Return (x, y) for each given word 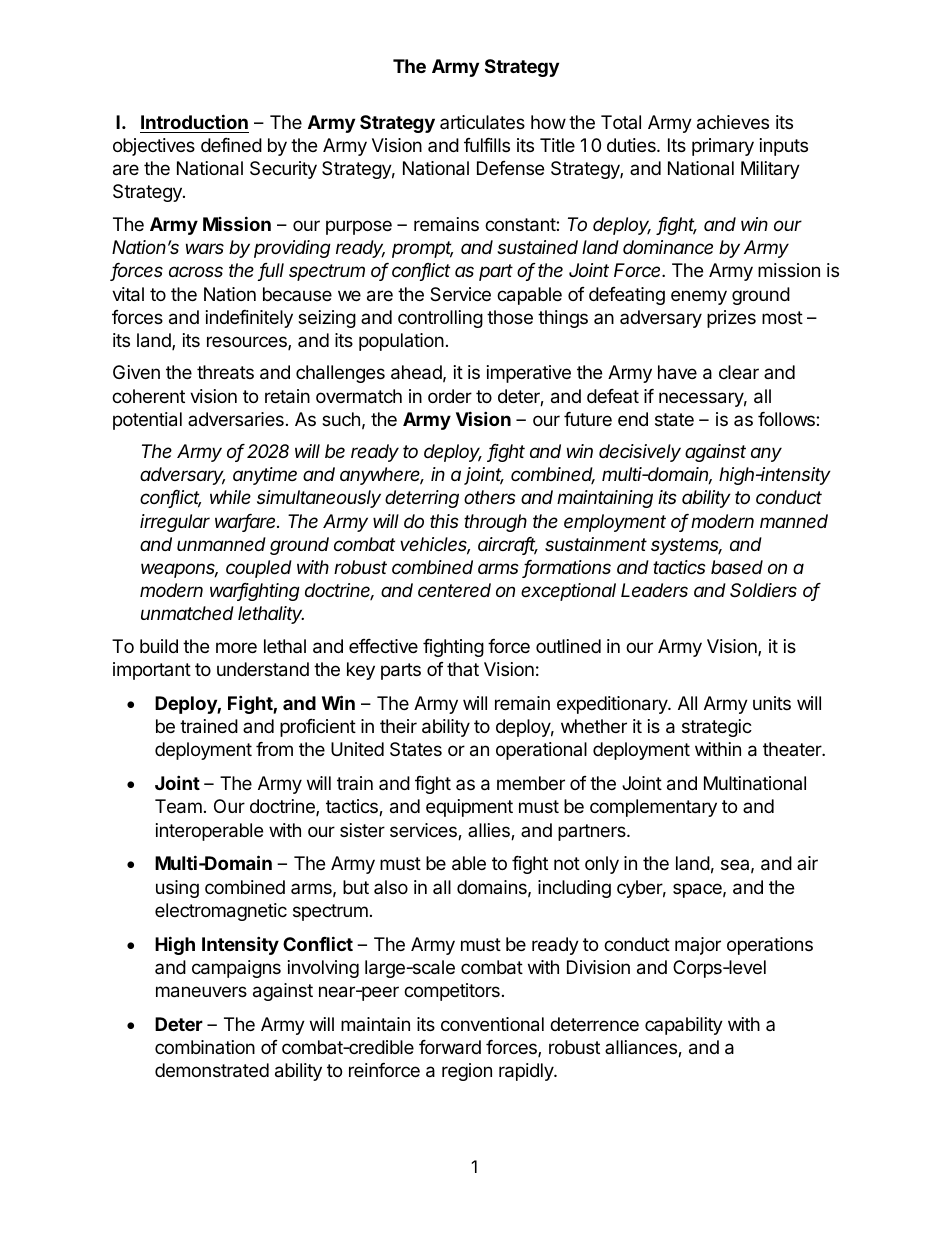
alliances (642, 1048)
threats (225, 372)
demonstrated (212, 1070)
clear (739, 372)
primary (723, 147)
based (737, 567)
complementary (653, 808)
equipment (469, 808)
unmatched (187, 613)
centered (454, 590)
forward (450, 1047)
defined (231, 145)
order (450, 396)
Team (178, 806)
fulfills (487, 145)
